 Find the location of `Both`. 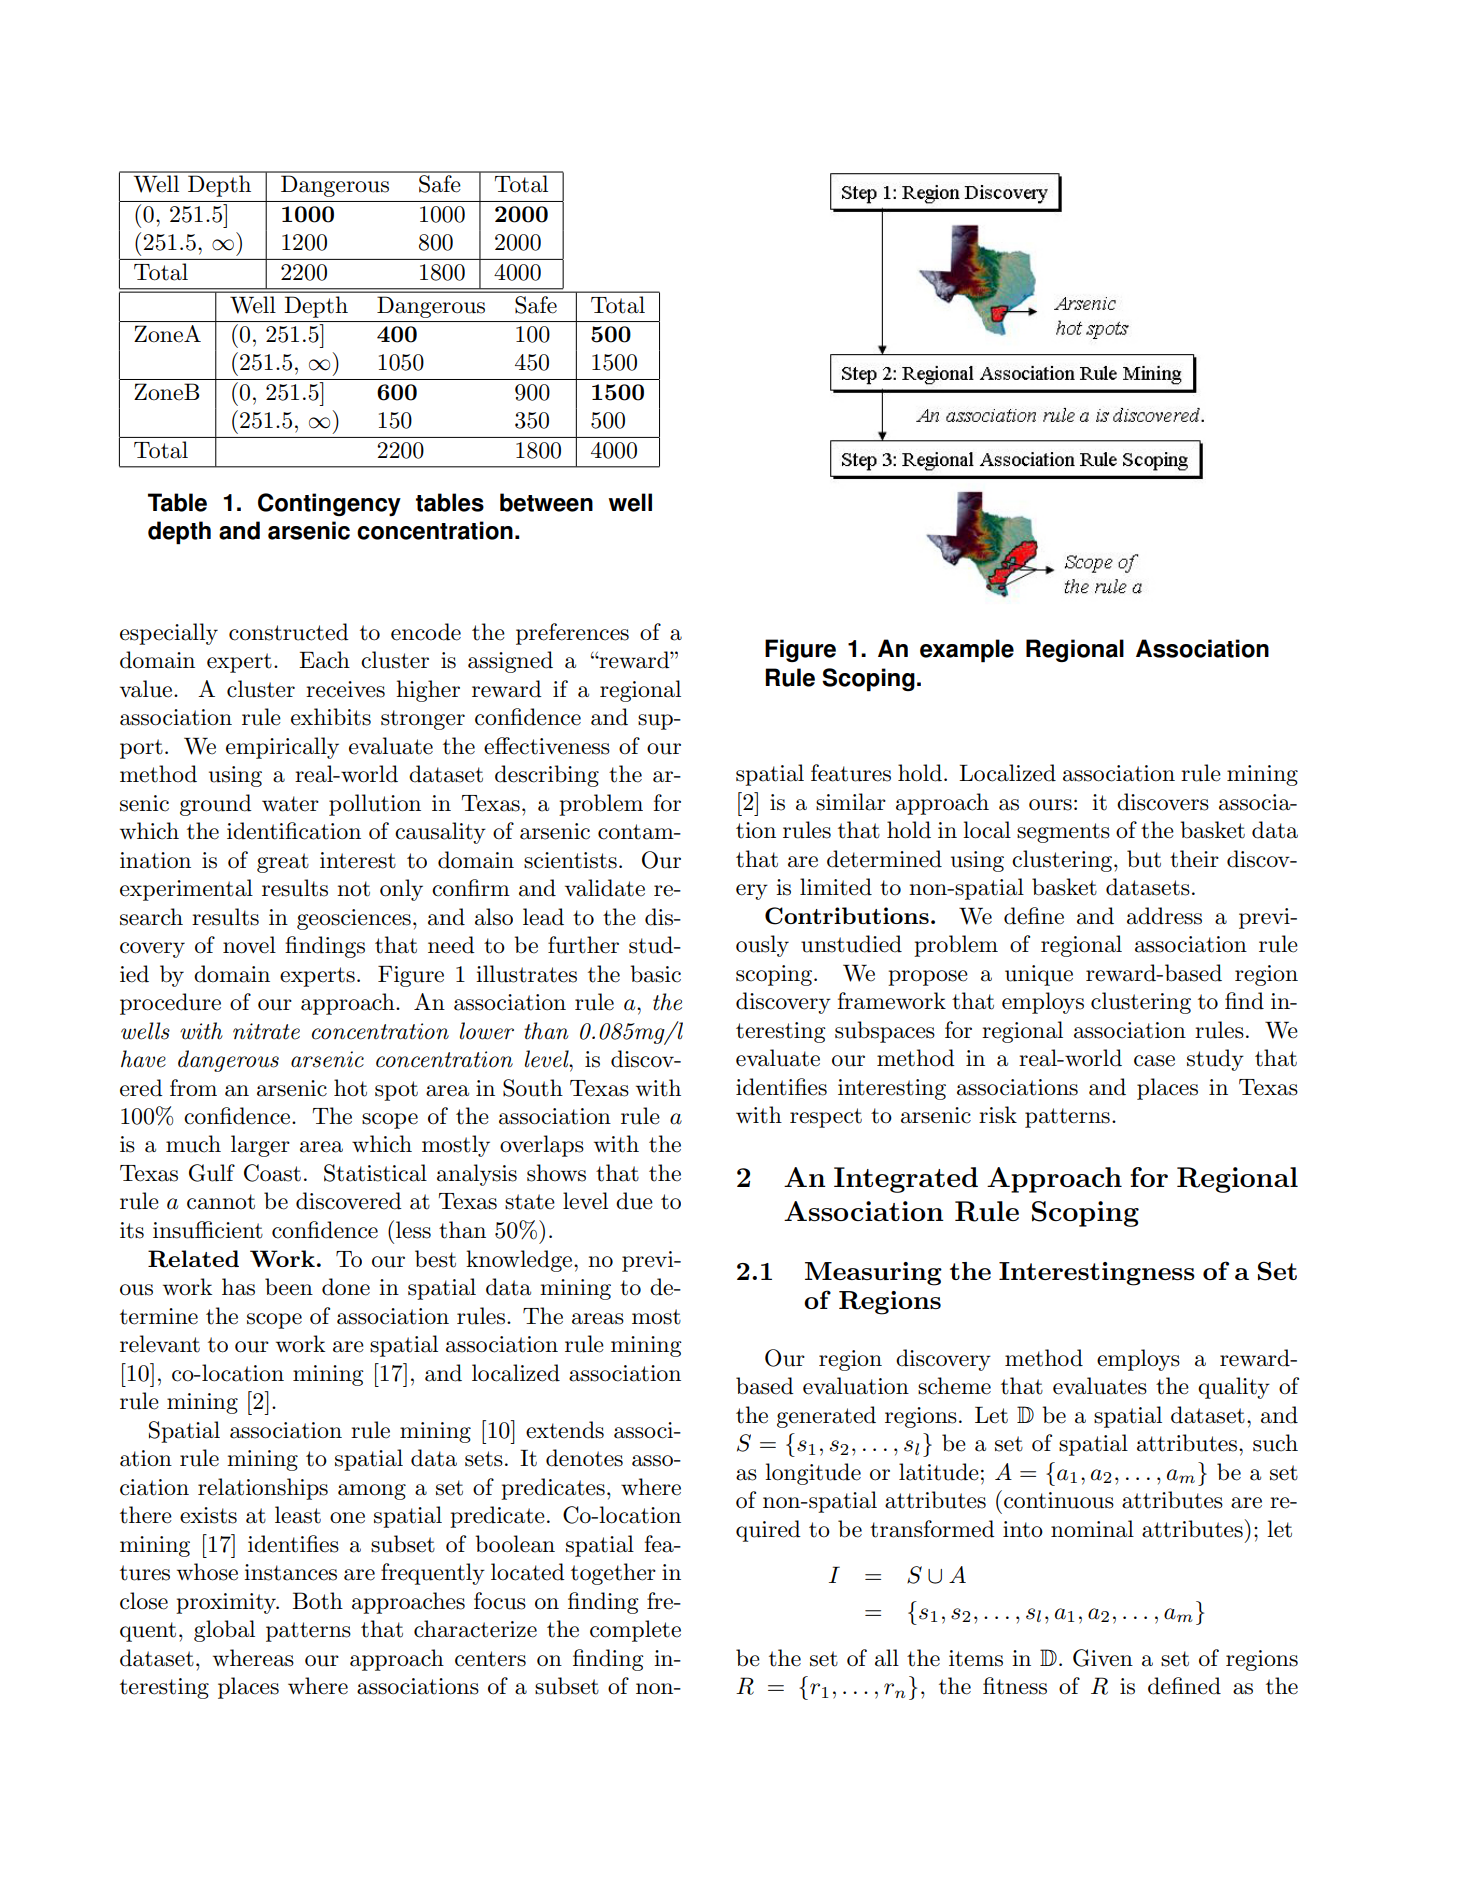

Both is located at coordinates (318, 1601).
